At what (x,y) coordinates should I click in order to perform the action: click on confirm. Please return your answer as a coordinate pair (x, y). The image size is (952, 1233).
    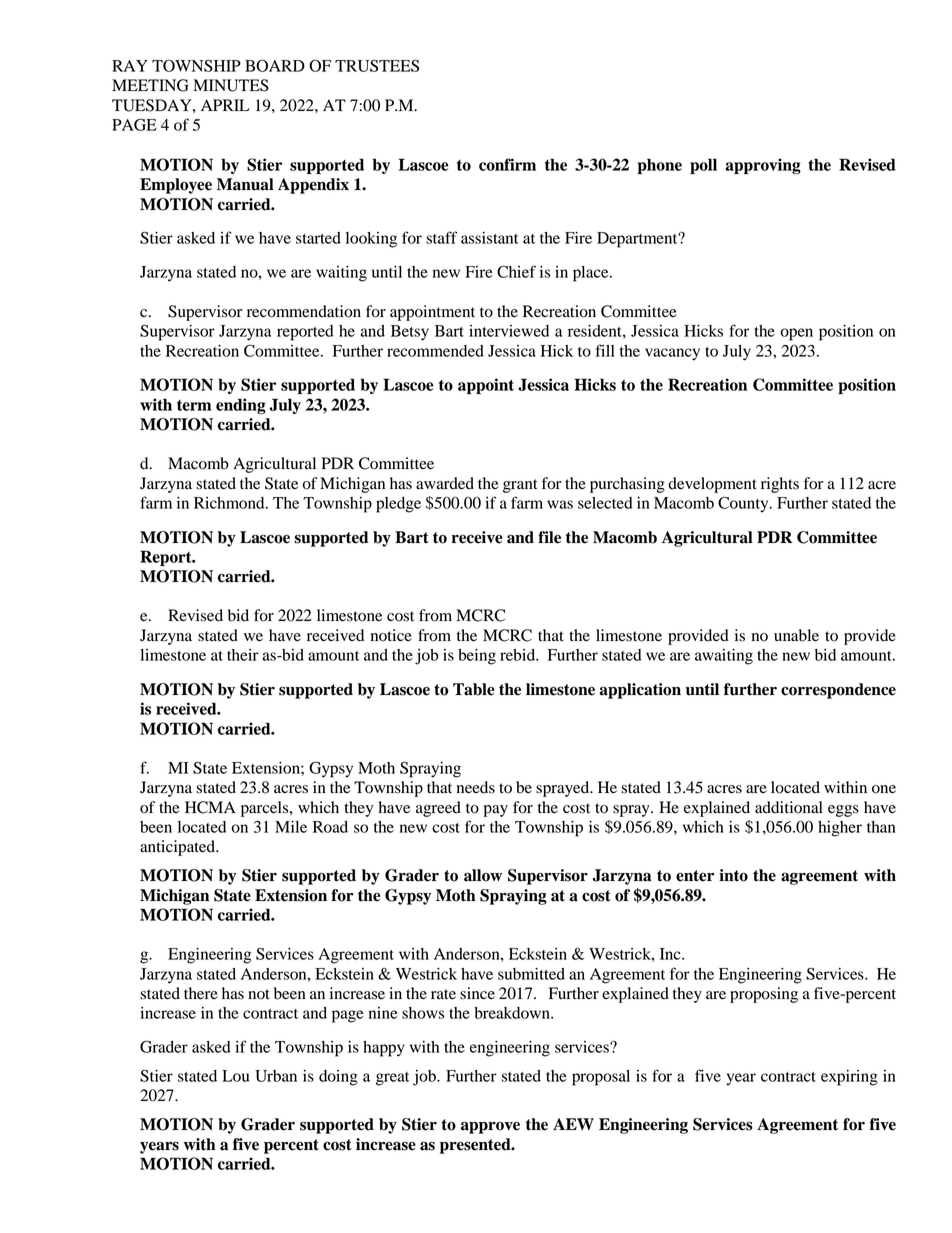
    Looking at the image, I should click on (507, 164).
